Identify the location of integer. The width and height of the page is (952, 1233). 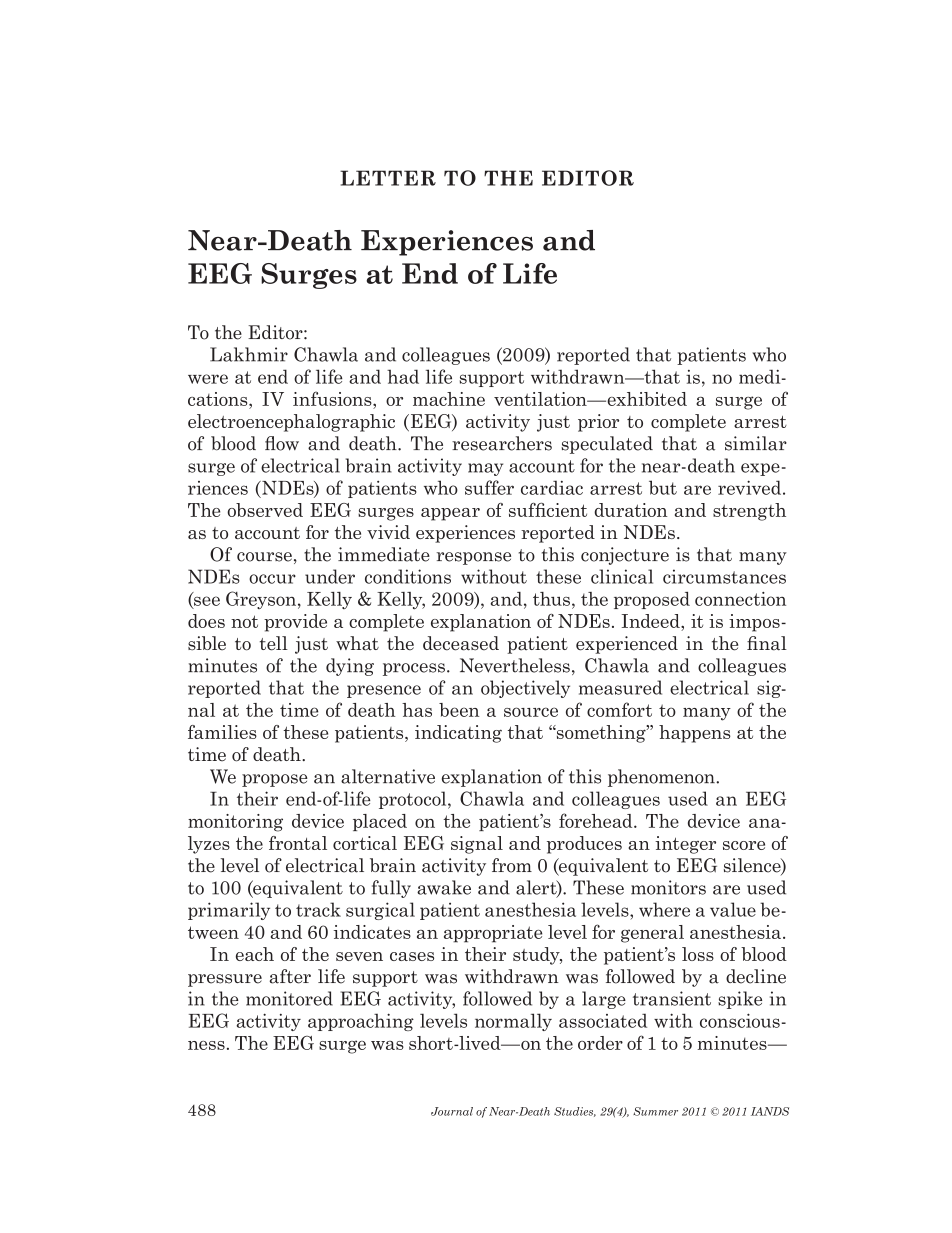
(685, 845).
